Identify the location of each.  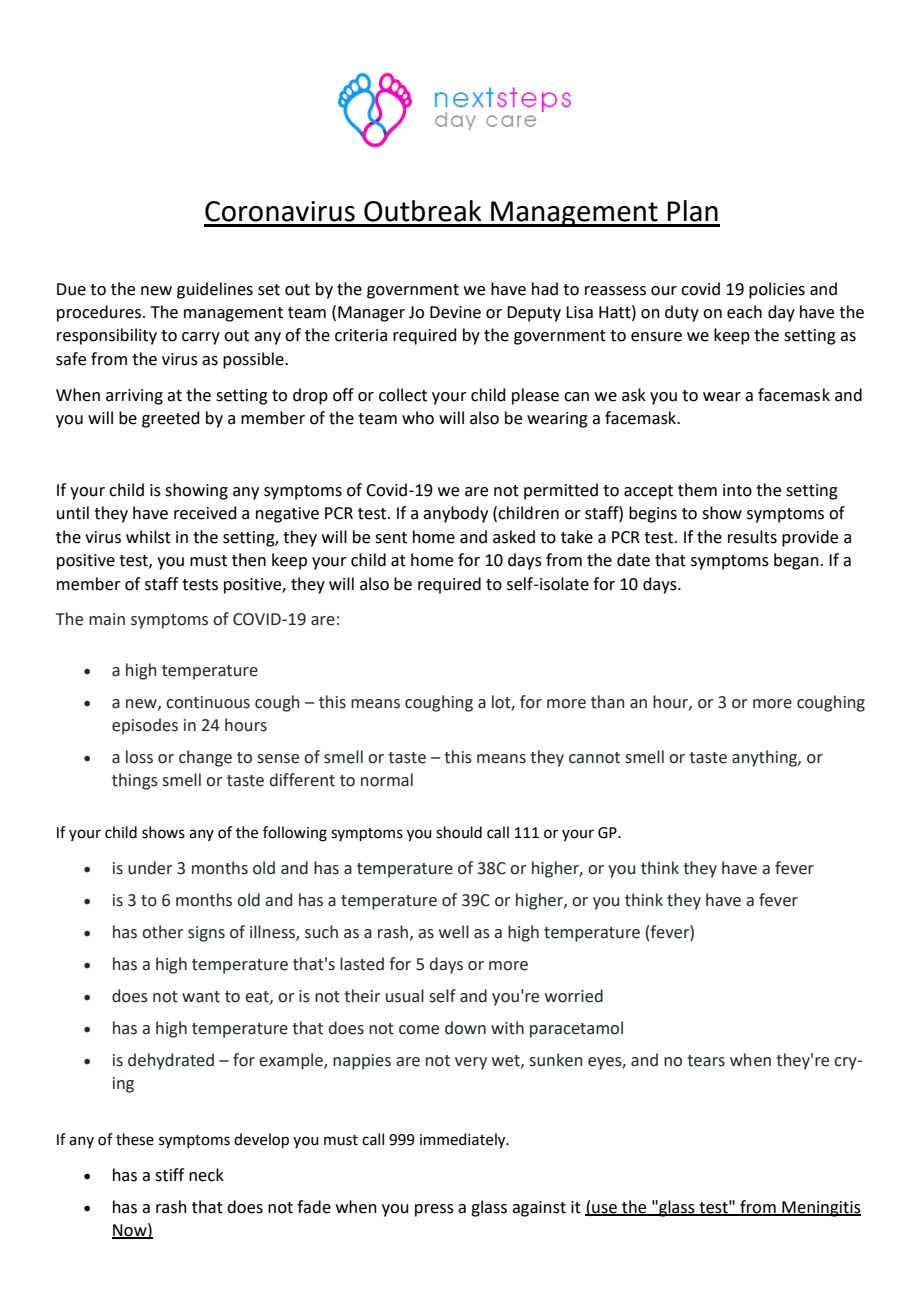
(744, 312).
